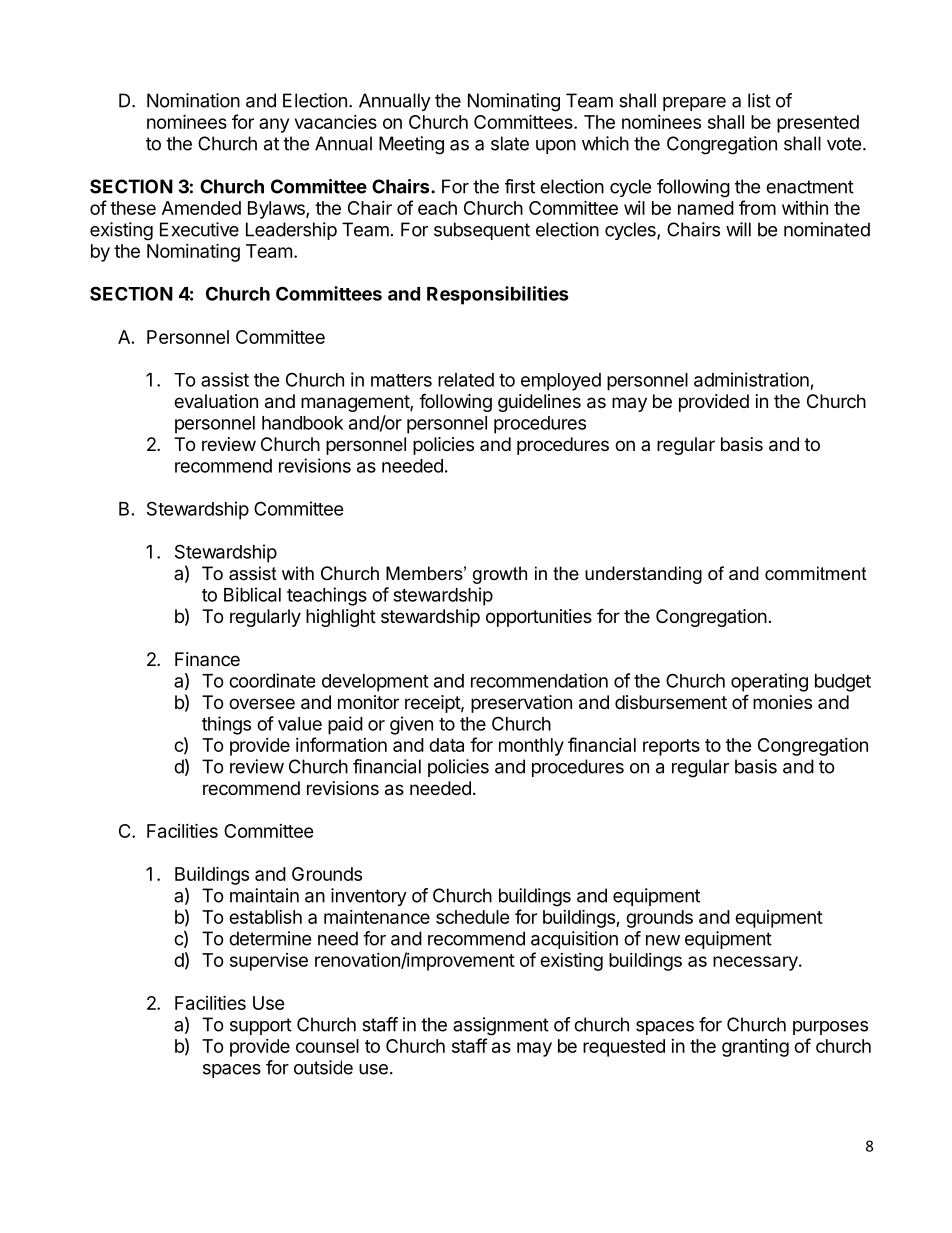 The image size is (952, 1233). What do you see at coordinates (252, 594) in the screenshot?
I see `Biblical` at bounding box center [252, 594].
